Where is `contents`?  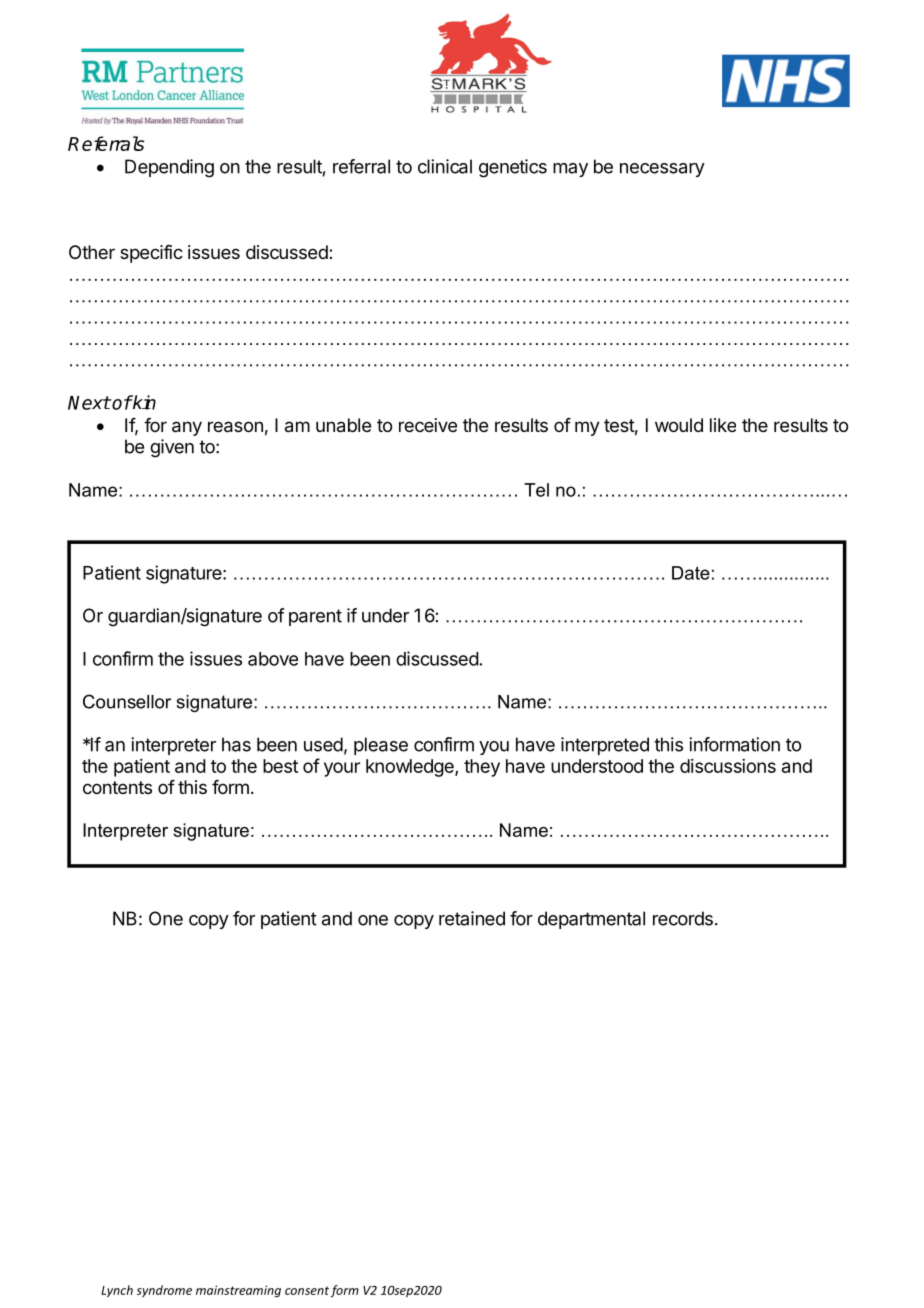 contents is located at coordinates (117, 787).
